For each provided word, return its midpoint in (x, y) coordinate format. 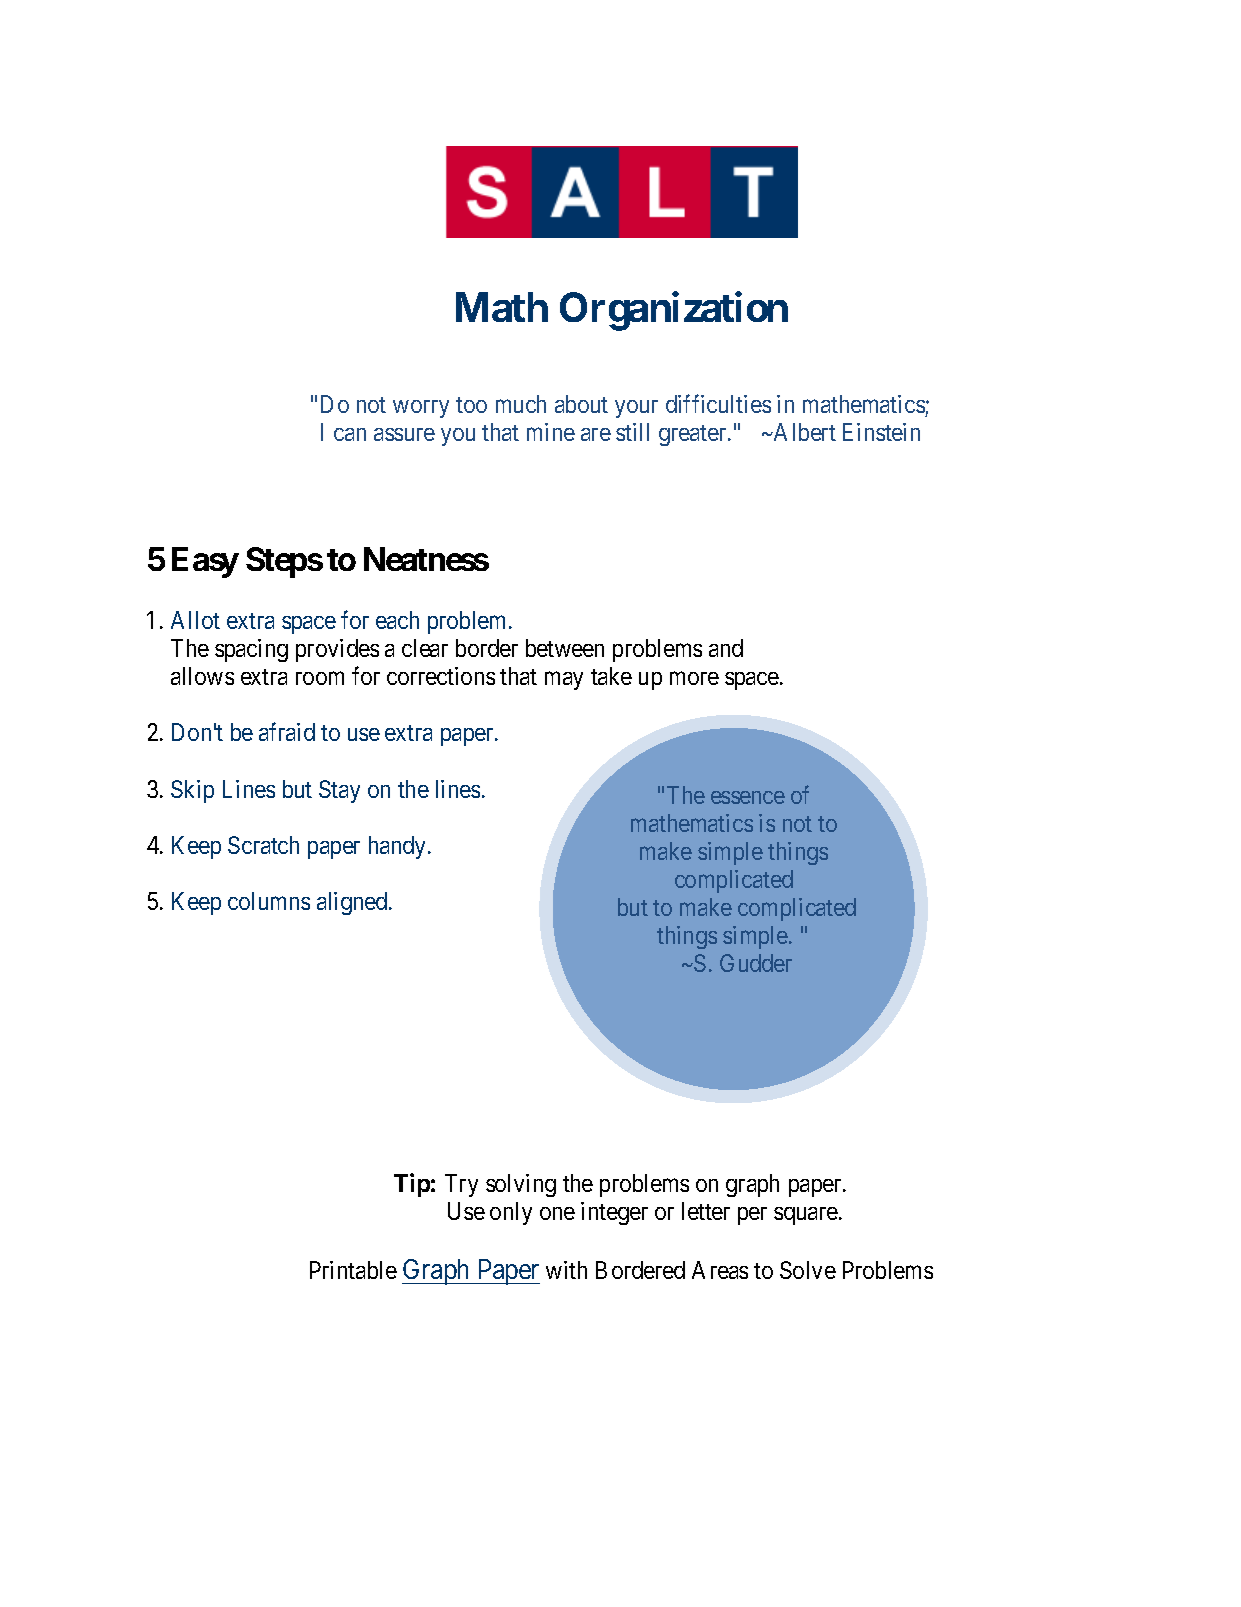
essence (748, 797)
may (564, 681)
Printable (353, 1270)
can (350, 434)
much (521, 404)
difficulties (718, 403)
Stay (339, 791)
